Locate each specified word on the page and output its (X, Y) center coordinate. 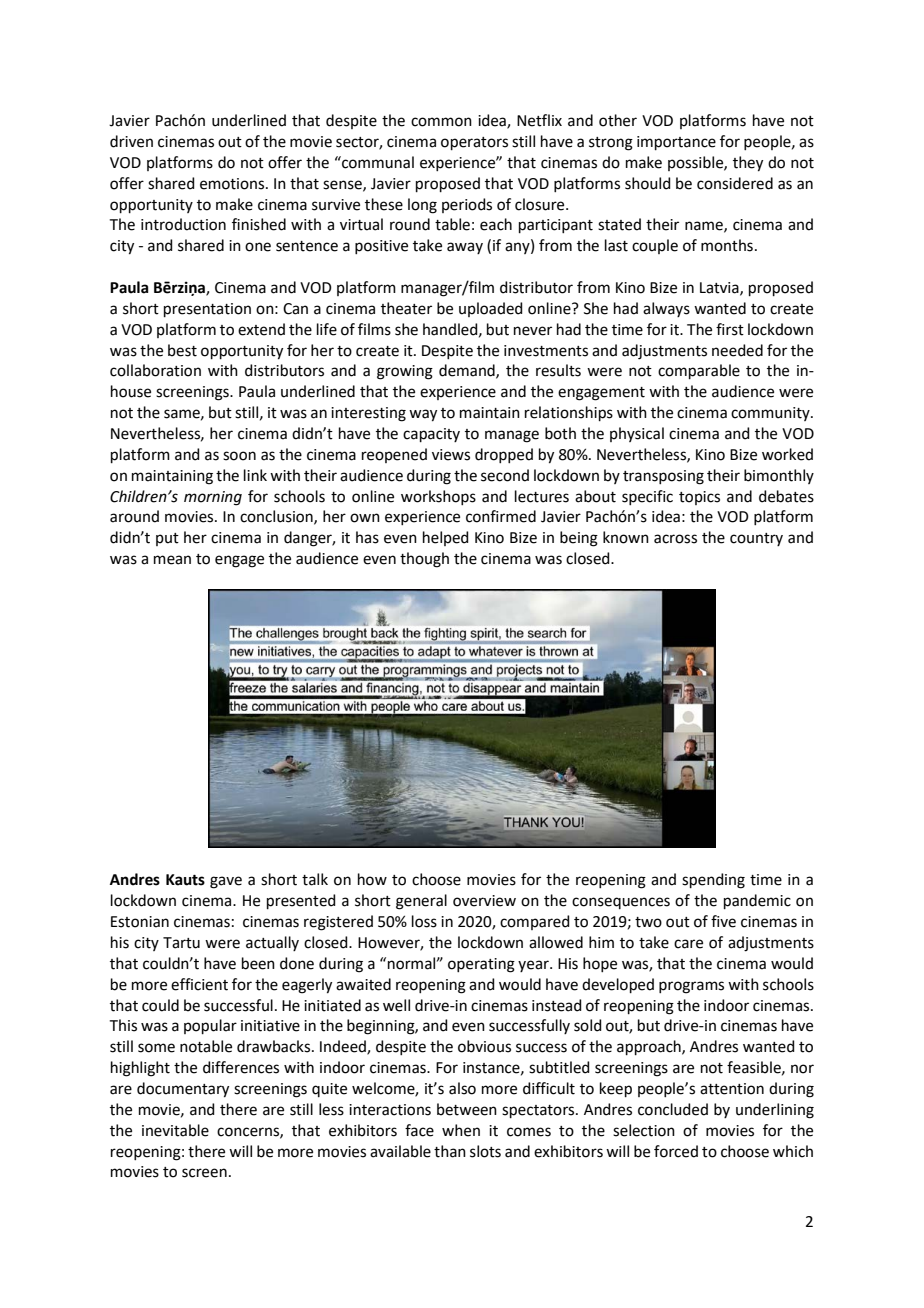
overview (484, 901)
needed (737, 350)
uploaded (491, 309)
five (723, 921)
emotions (233, 184)
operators (474, 143)
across (675, 539)
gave (226, 882)
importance (676, 143)
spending (713, 881)
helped (446, 538)
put (167, 539)
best (182, 350)
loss (424, 921)
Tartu (181, 943)
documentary (183, 1090)
